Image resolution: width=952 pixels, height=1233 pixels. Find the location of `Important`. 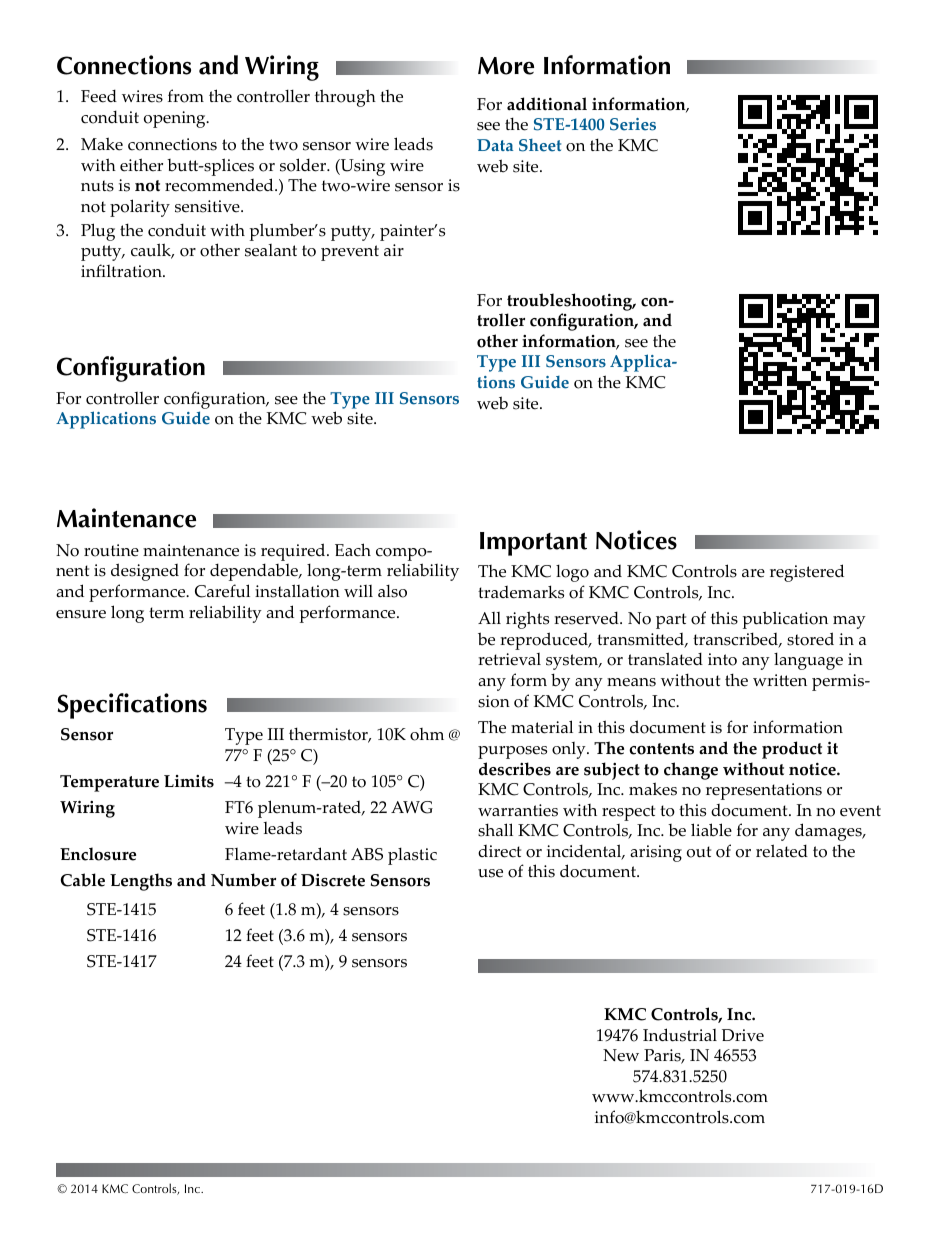

Important is located at coordinates (533, 544).
